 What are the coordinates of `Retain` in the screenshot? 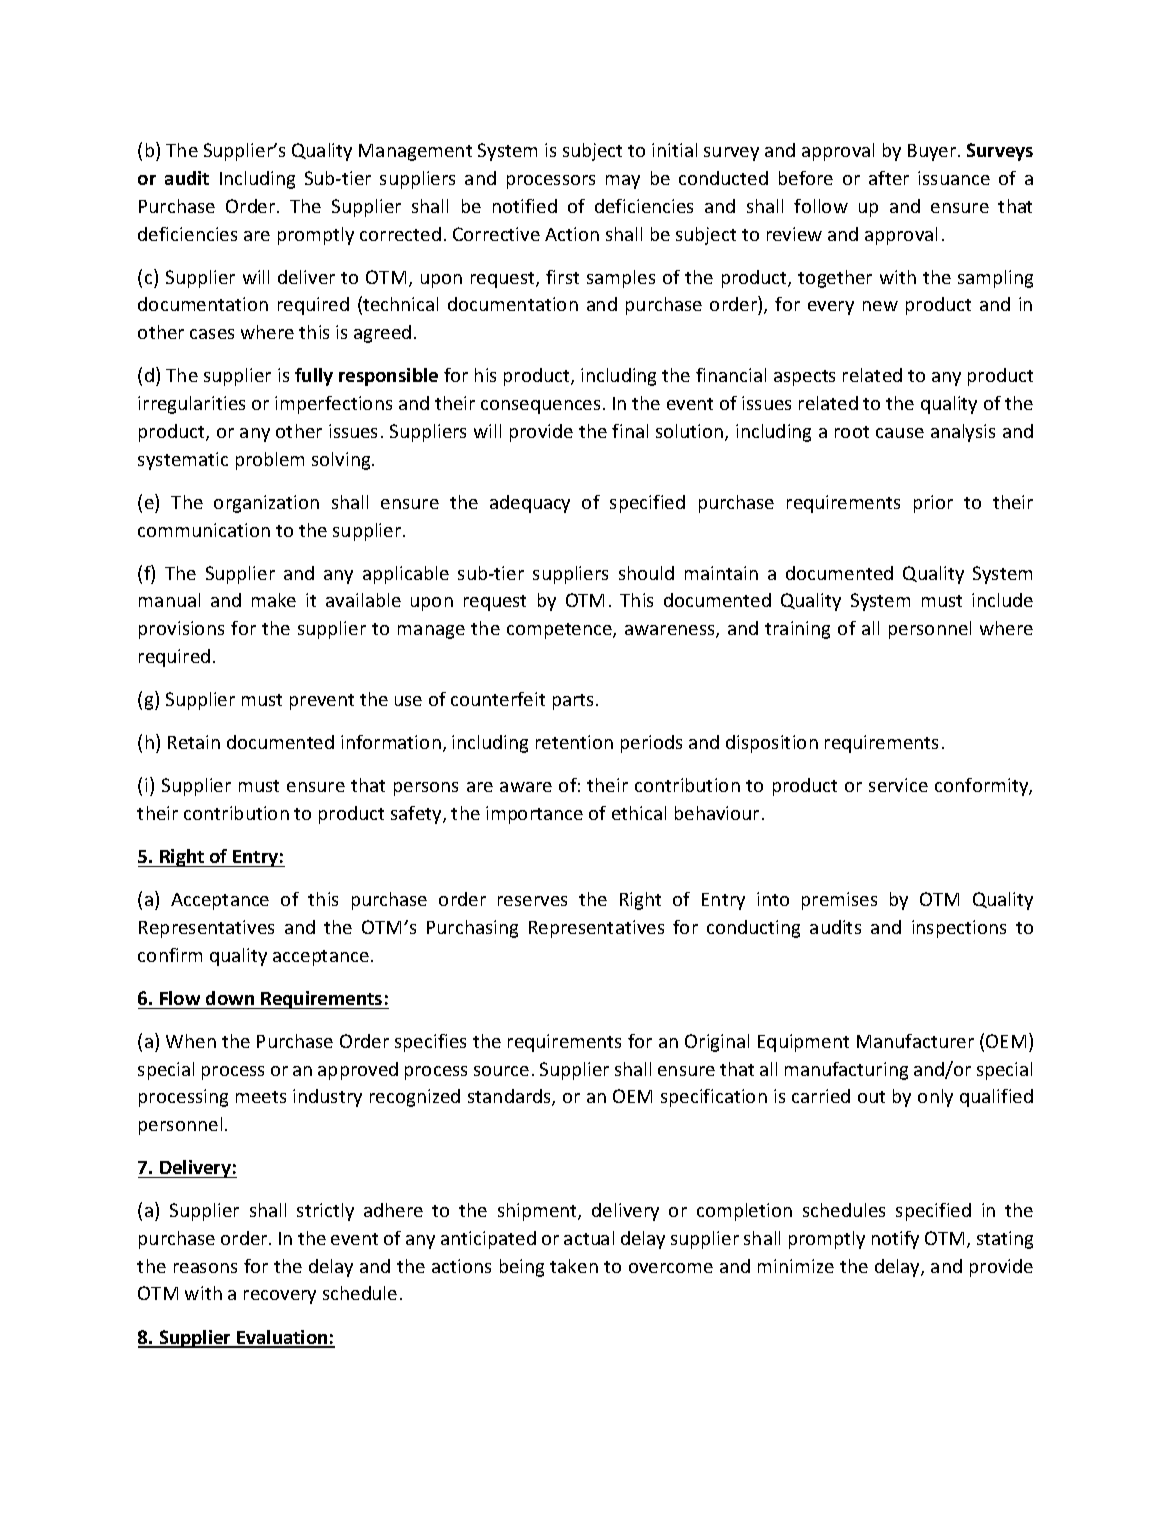 It's located at (194, 742).
